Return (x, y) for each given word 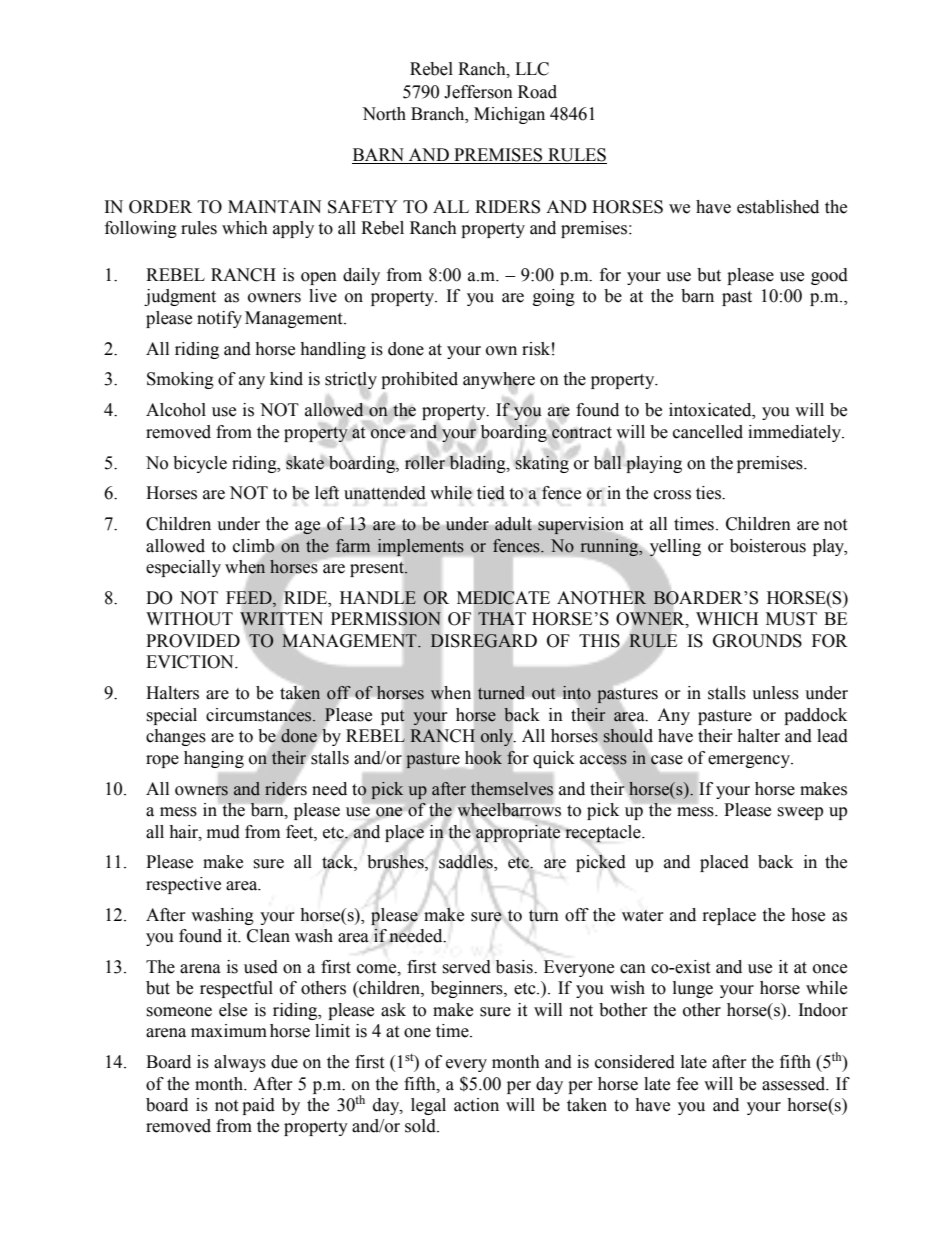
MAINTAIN (274, 206)
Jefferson (478, 92)
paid (258, 1106)
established (778, 207)
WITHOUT (189, 619)
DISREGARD (483, 641)
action (476, 1105)
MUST (791, 619)
